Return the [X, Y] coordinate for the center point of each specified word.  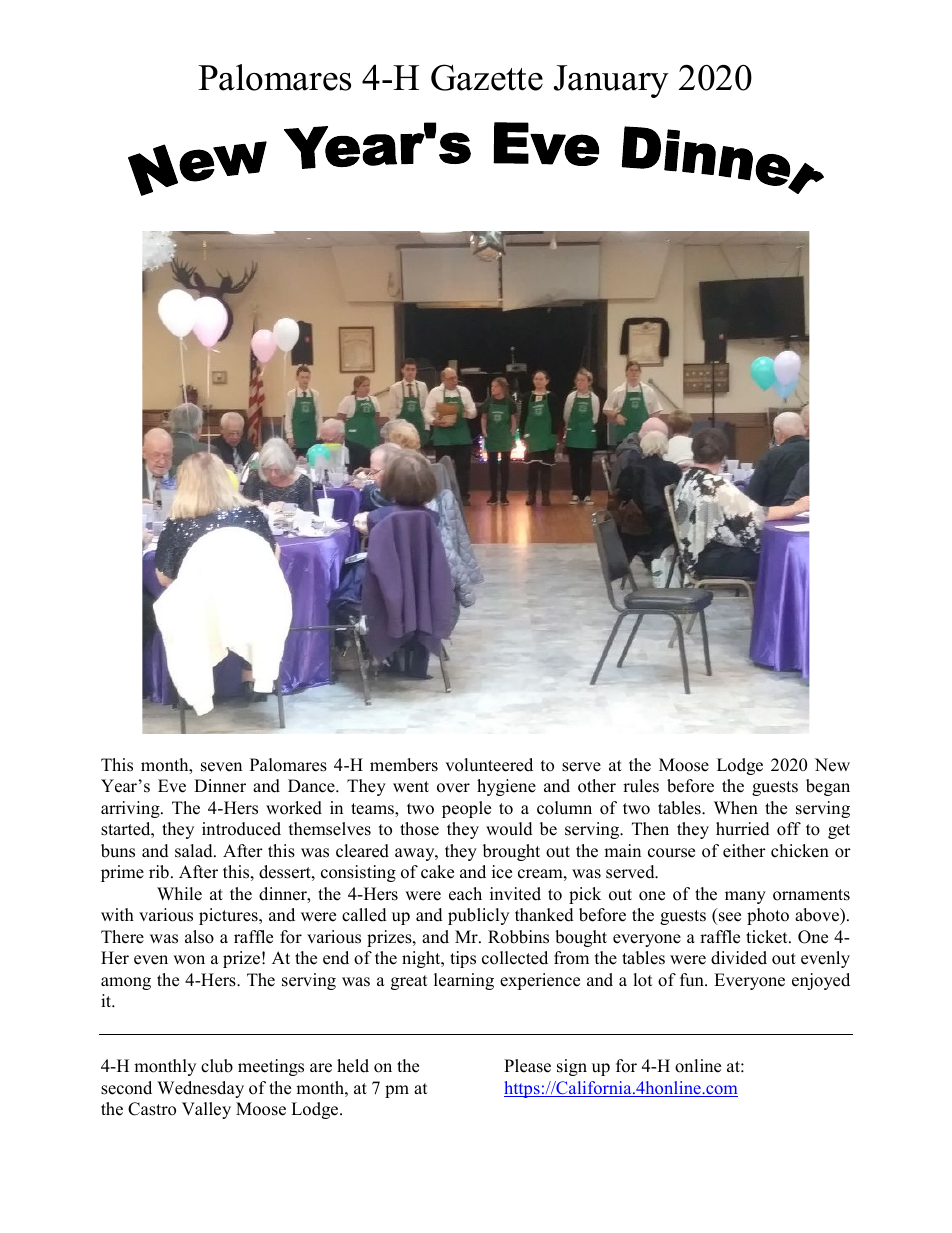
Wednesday [200, 1089]
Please [527, 1066]
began [828, 787]
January [611, 81]
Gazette [487, 77]
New [832, 765]
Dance [312, 786]
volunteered [489, 765]
